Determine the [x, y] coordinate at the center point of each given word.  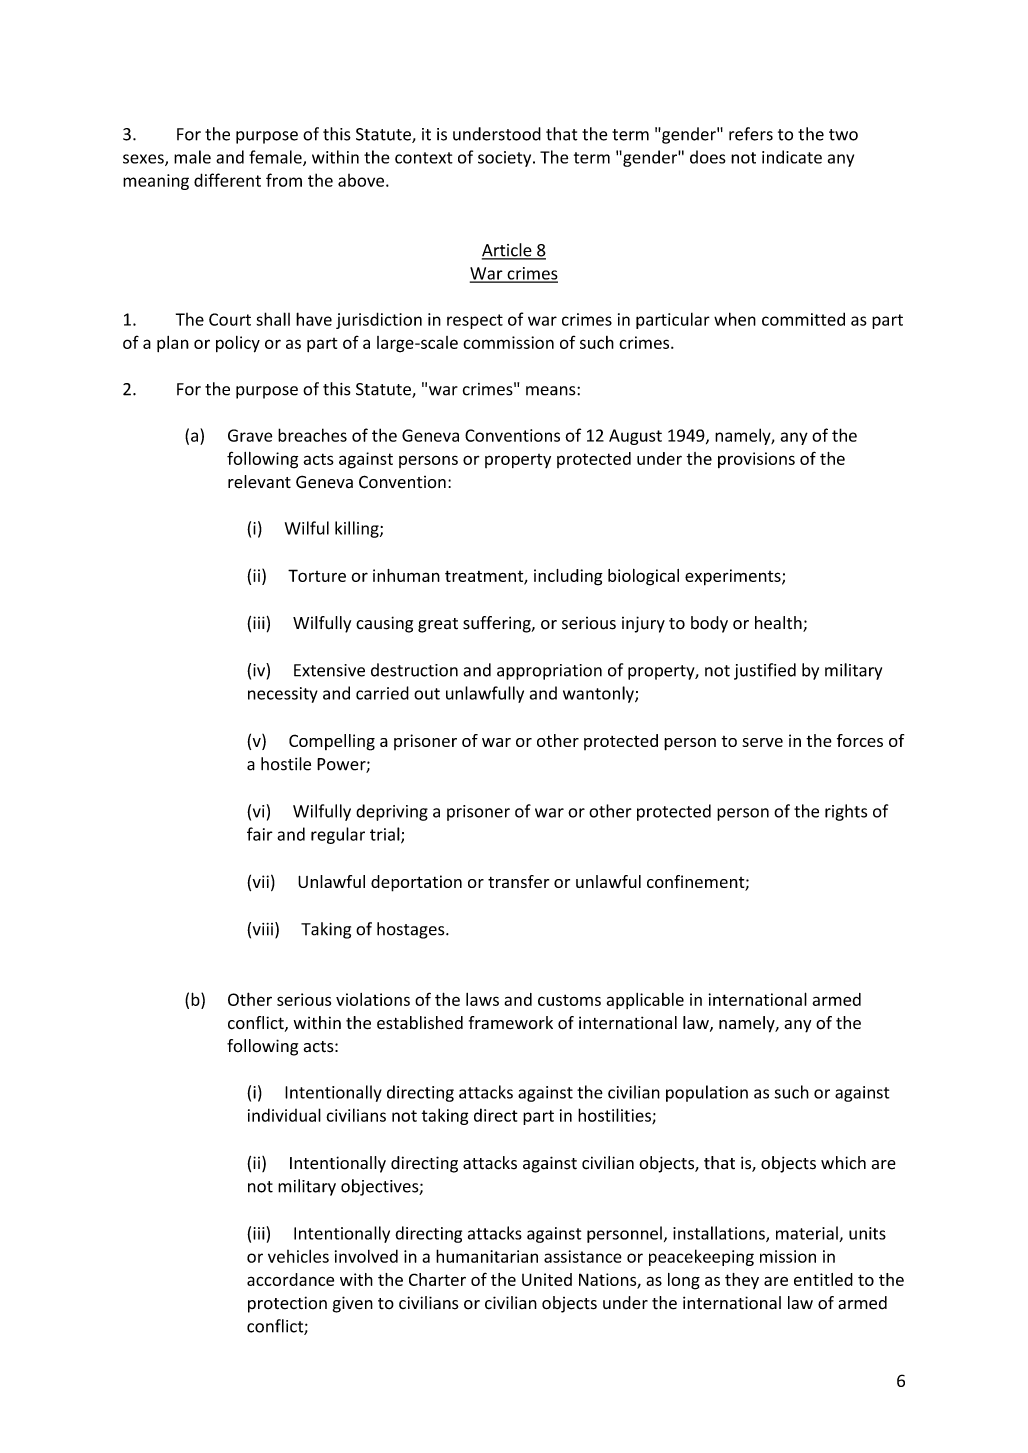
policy [238, 344]
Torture [317, 575]
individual [284, 1115]
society [506, 159]
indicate [792, 157]
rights [846, 812]
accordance [290, 1279]
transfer [518, 881]
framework [511, 1023]
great [438, 625]
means [552, 391]
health [779, 624]
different [227, 180]
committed [803, 319]
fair [260, 834]
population [707, 1093]
